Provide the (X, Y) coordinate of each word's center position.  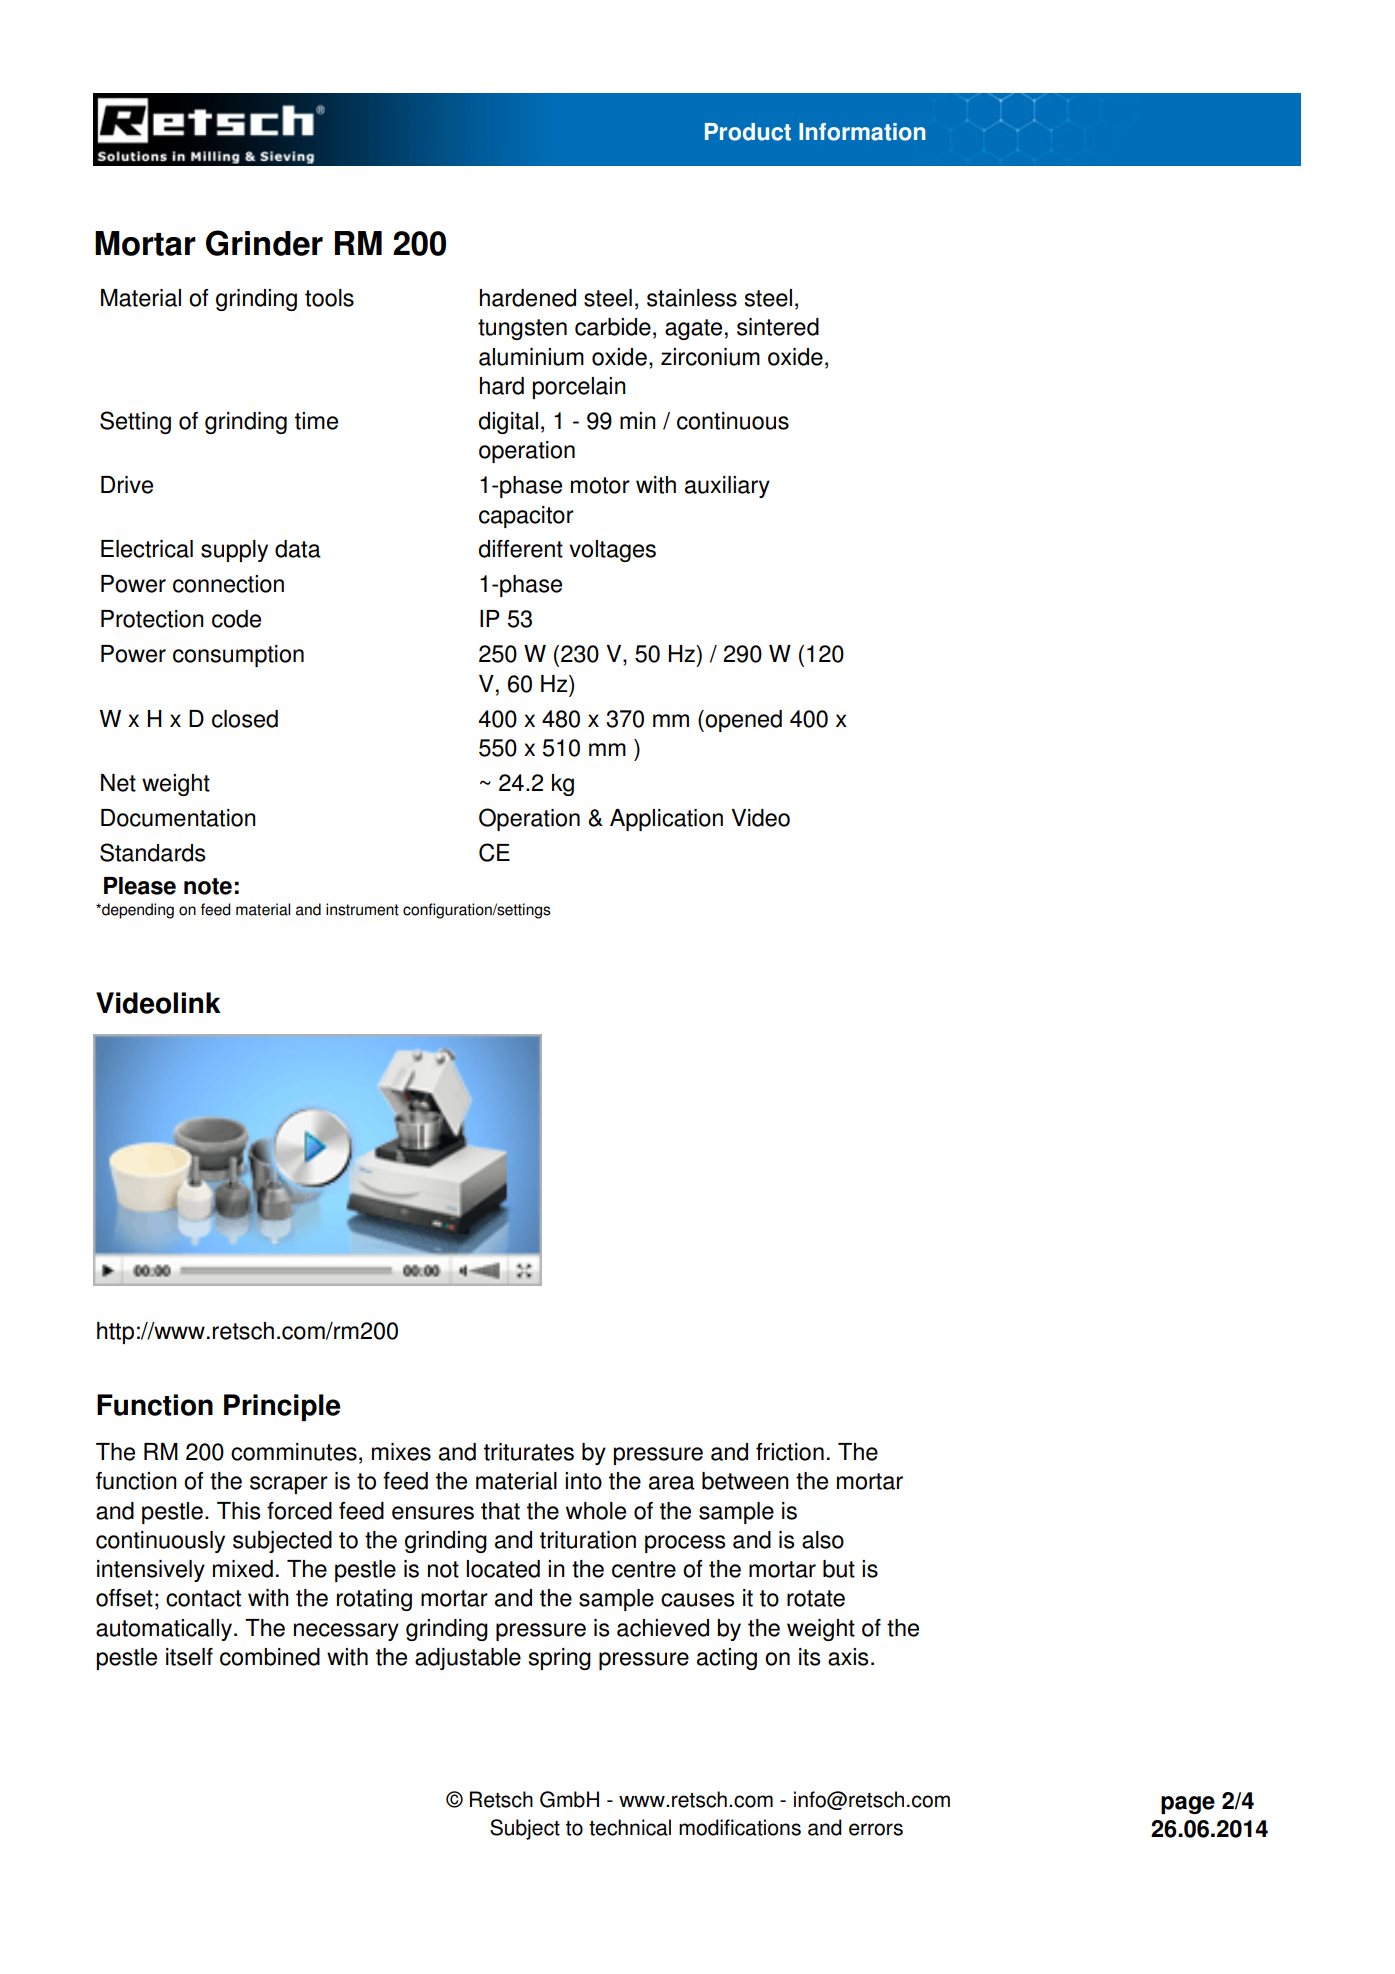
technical (630, 1827)
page (1188, 1805)
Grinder (264, 243)
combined (270, 1657)
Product (748, 132)
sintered (778, 327)
